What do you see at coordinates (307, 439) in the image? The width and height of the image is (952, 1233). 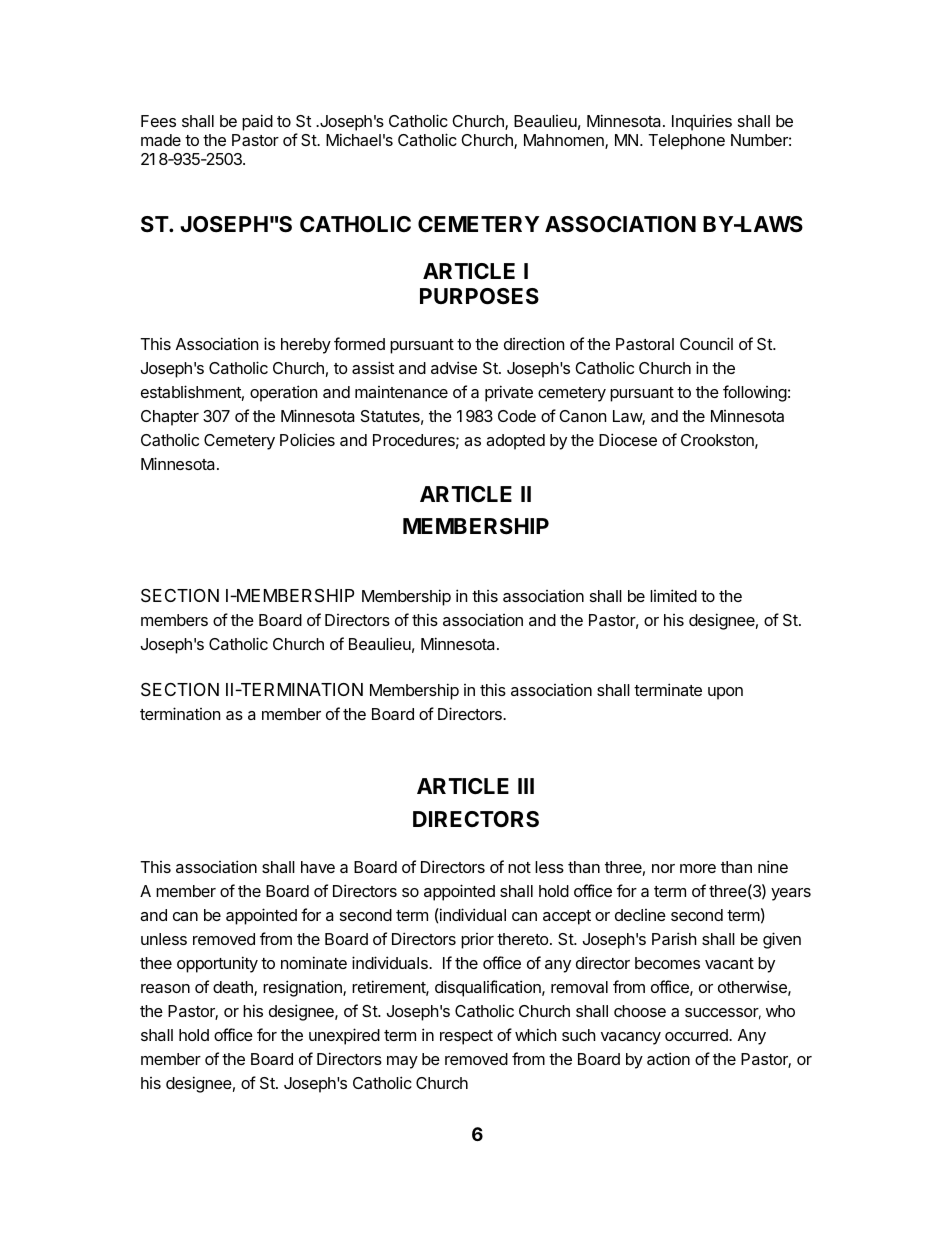 I see `Policies` at bounding box center [307, 439].
